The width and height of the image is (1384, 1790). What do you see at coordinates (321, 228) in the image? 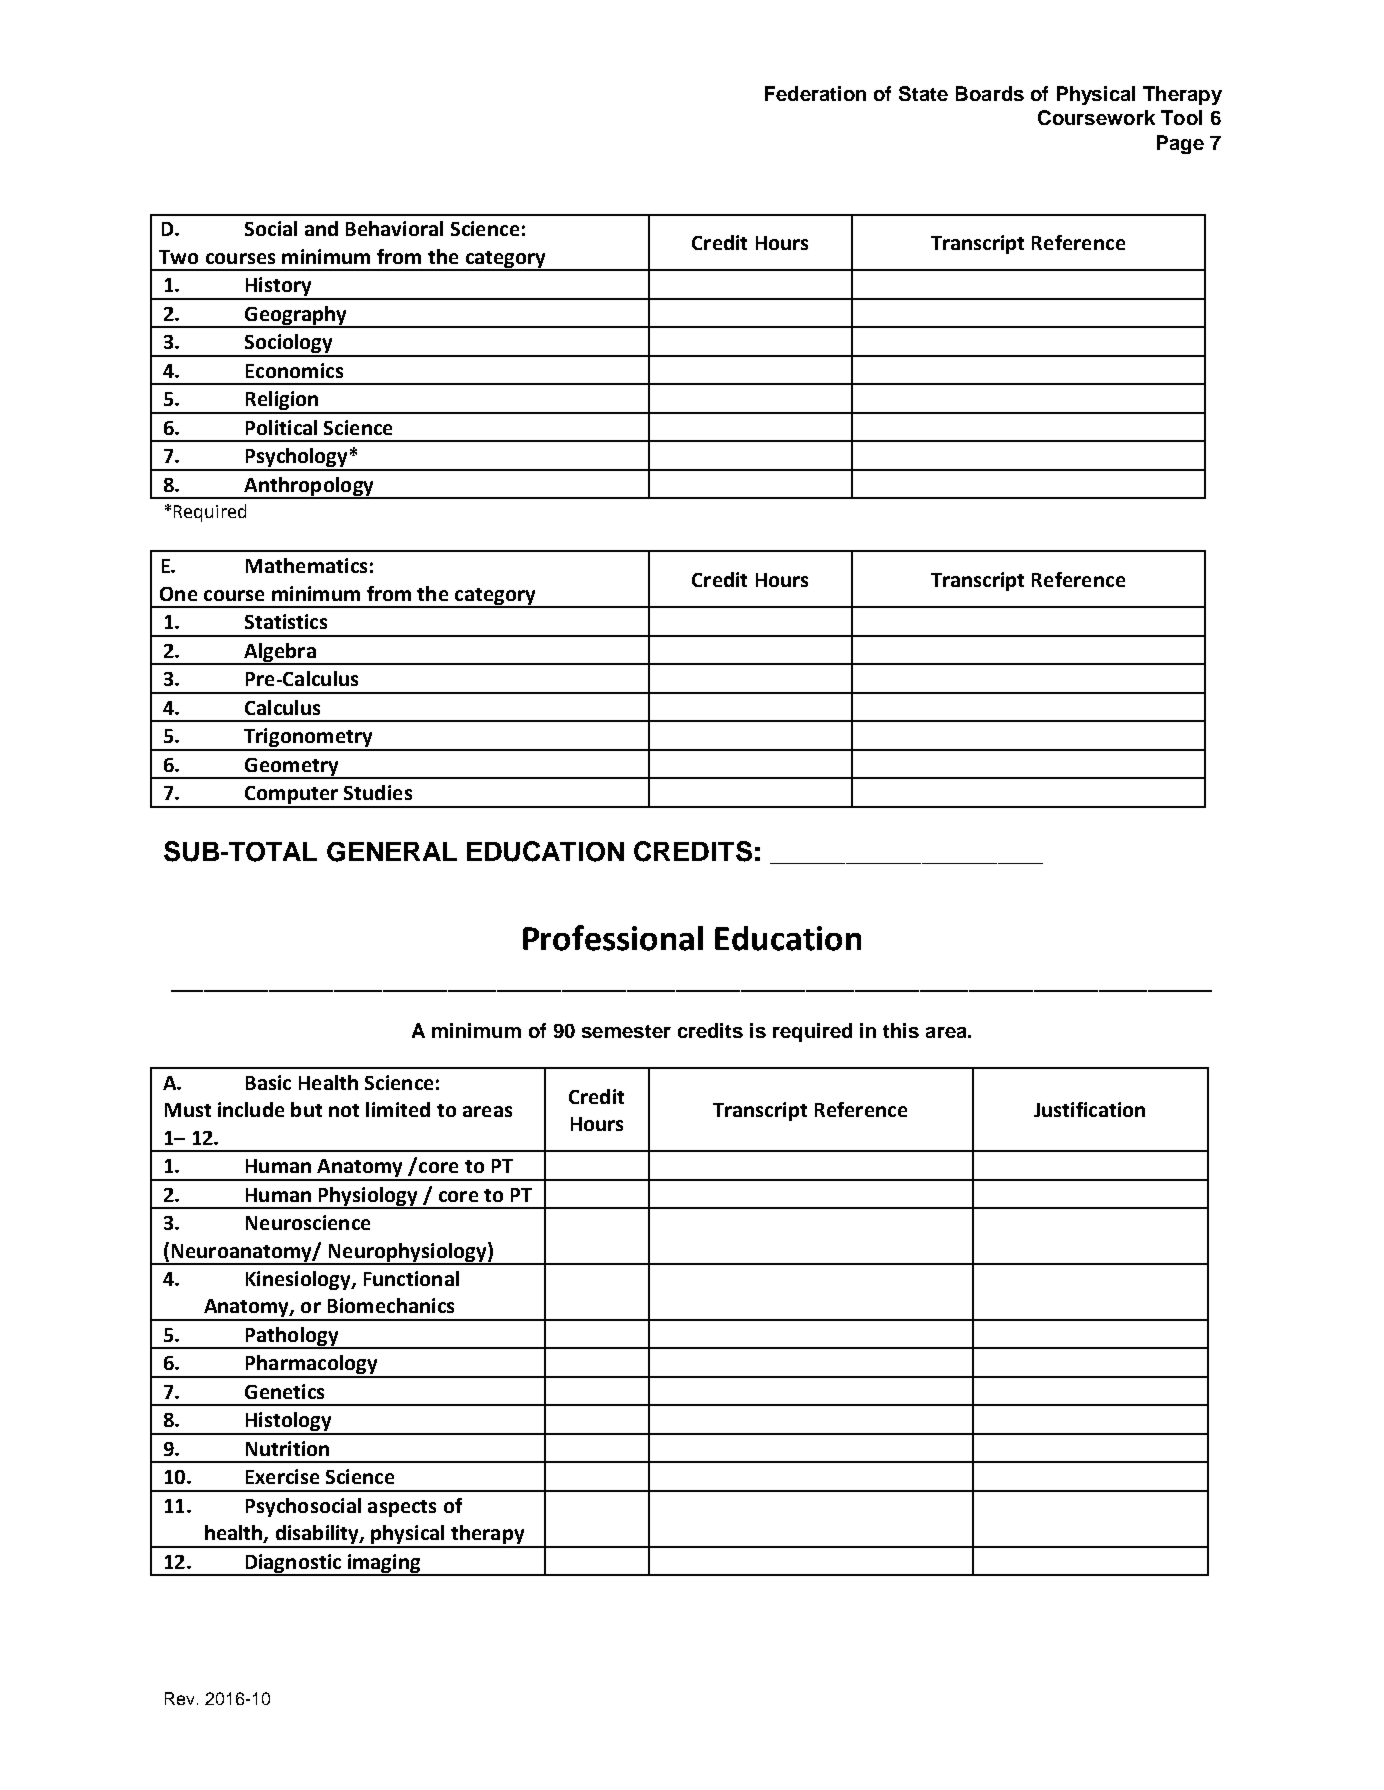
I see `and` at bounding box center [321, 228].
